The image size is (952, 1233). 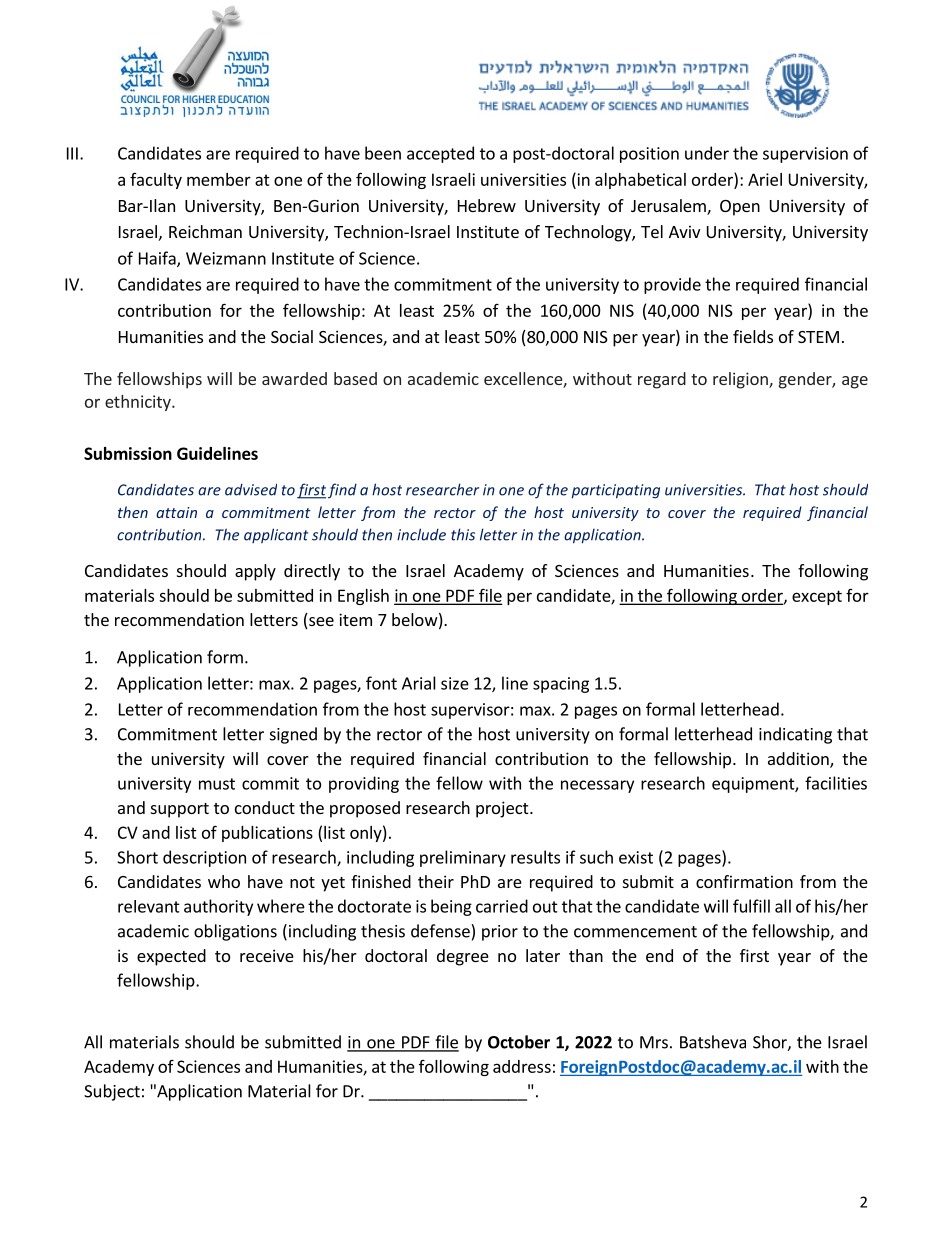 I want to click on Ariel, so click(x=765, y=179).
